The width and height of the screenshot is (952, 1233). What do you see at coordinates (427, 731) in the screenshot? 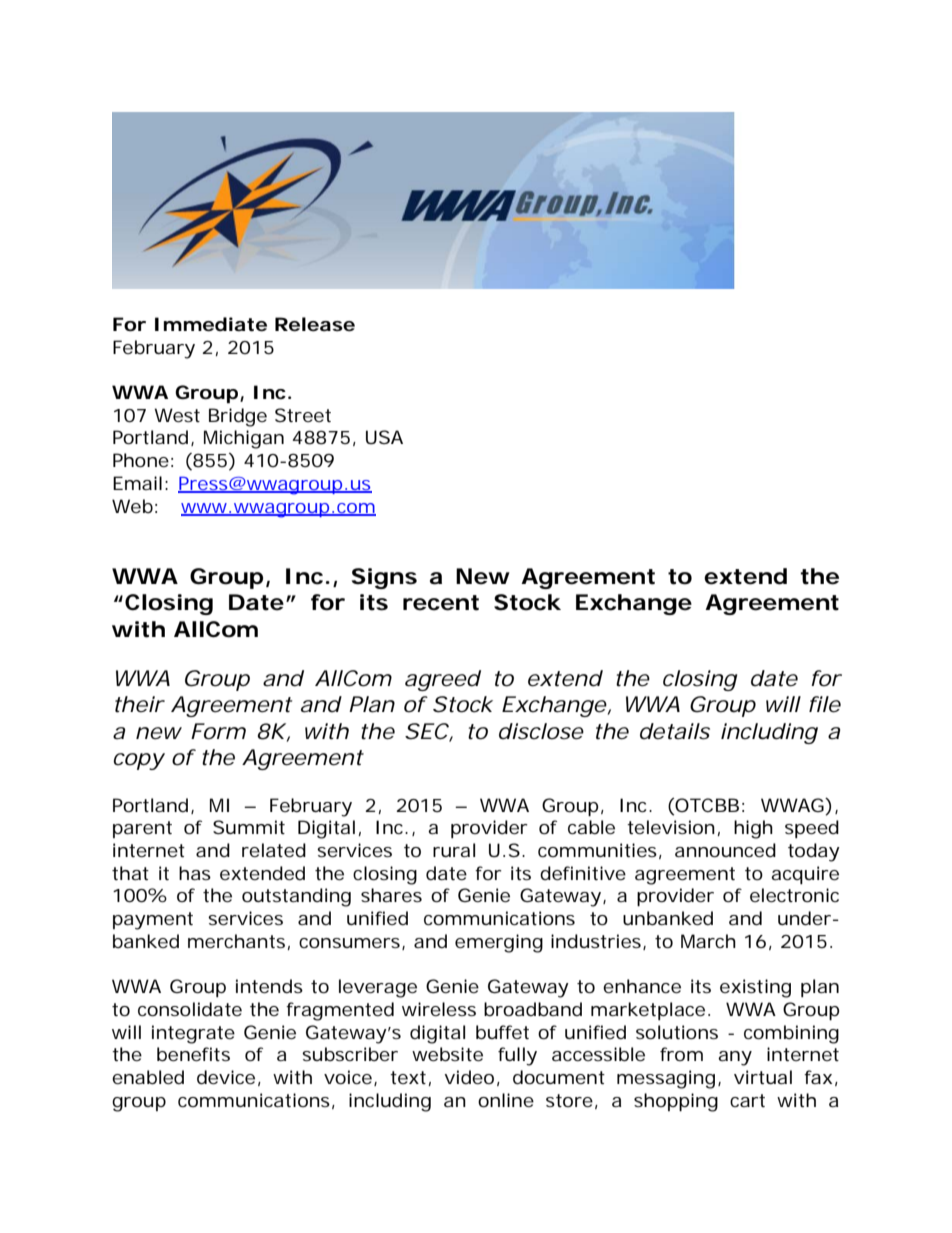
I see `SEC` at bounding box center [427, 731].
